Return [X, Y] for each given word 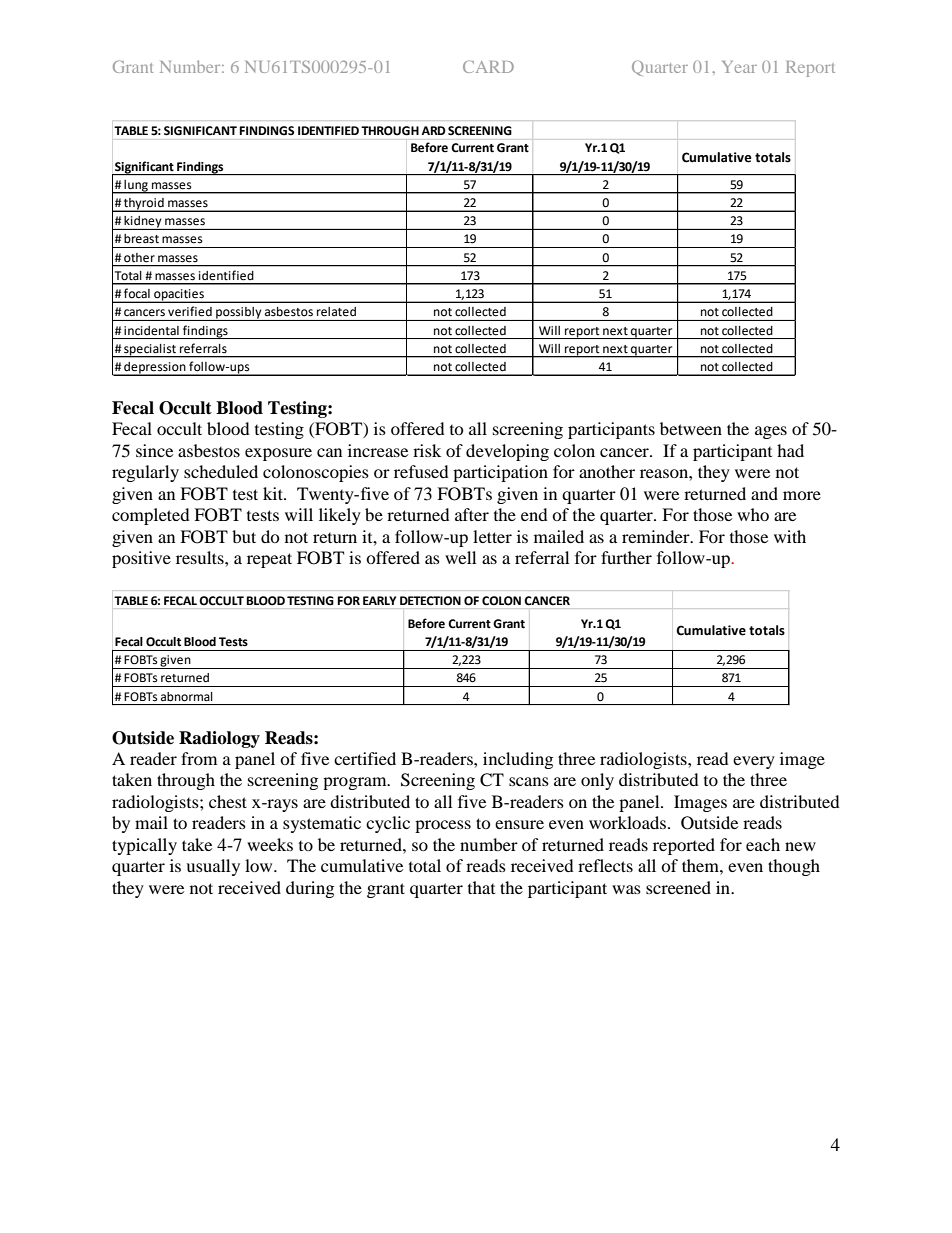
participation [500, 473]
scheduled [221, 471]
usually [213, 867]
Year [739, 67]
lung [136, 187]
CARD [488, 66]
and [764, 493]
